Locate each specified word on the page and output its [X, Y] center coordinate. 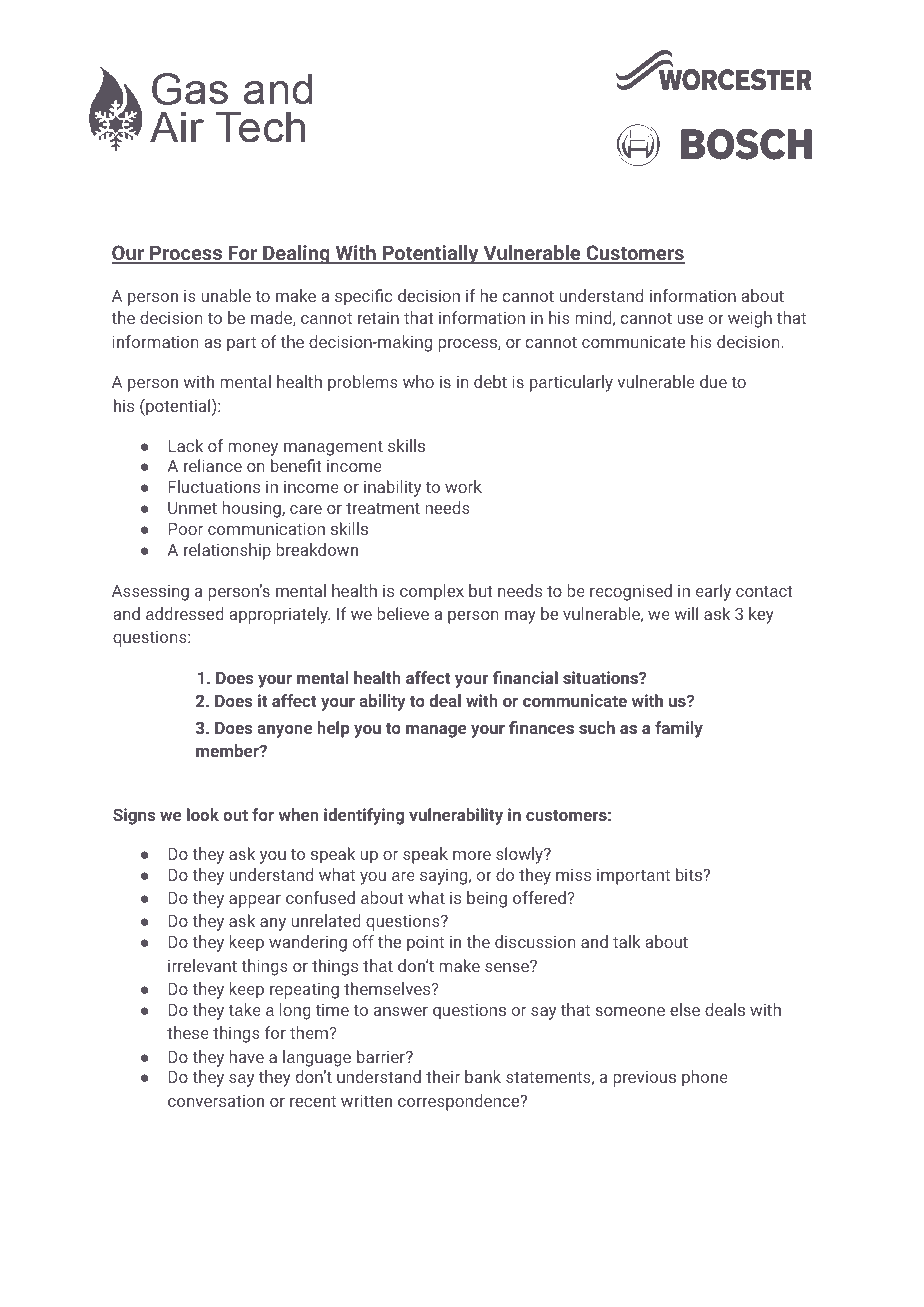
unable [226, 295]
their [443, 1076]
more [472, 855]
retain [378, 318]
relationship [227, 551]
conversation [216, 1101]
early [713, 592]
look [203, 814]
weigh [750, 319]
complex [432, 592]
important [633, 877]
